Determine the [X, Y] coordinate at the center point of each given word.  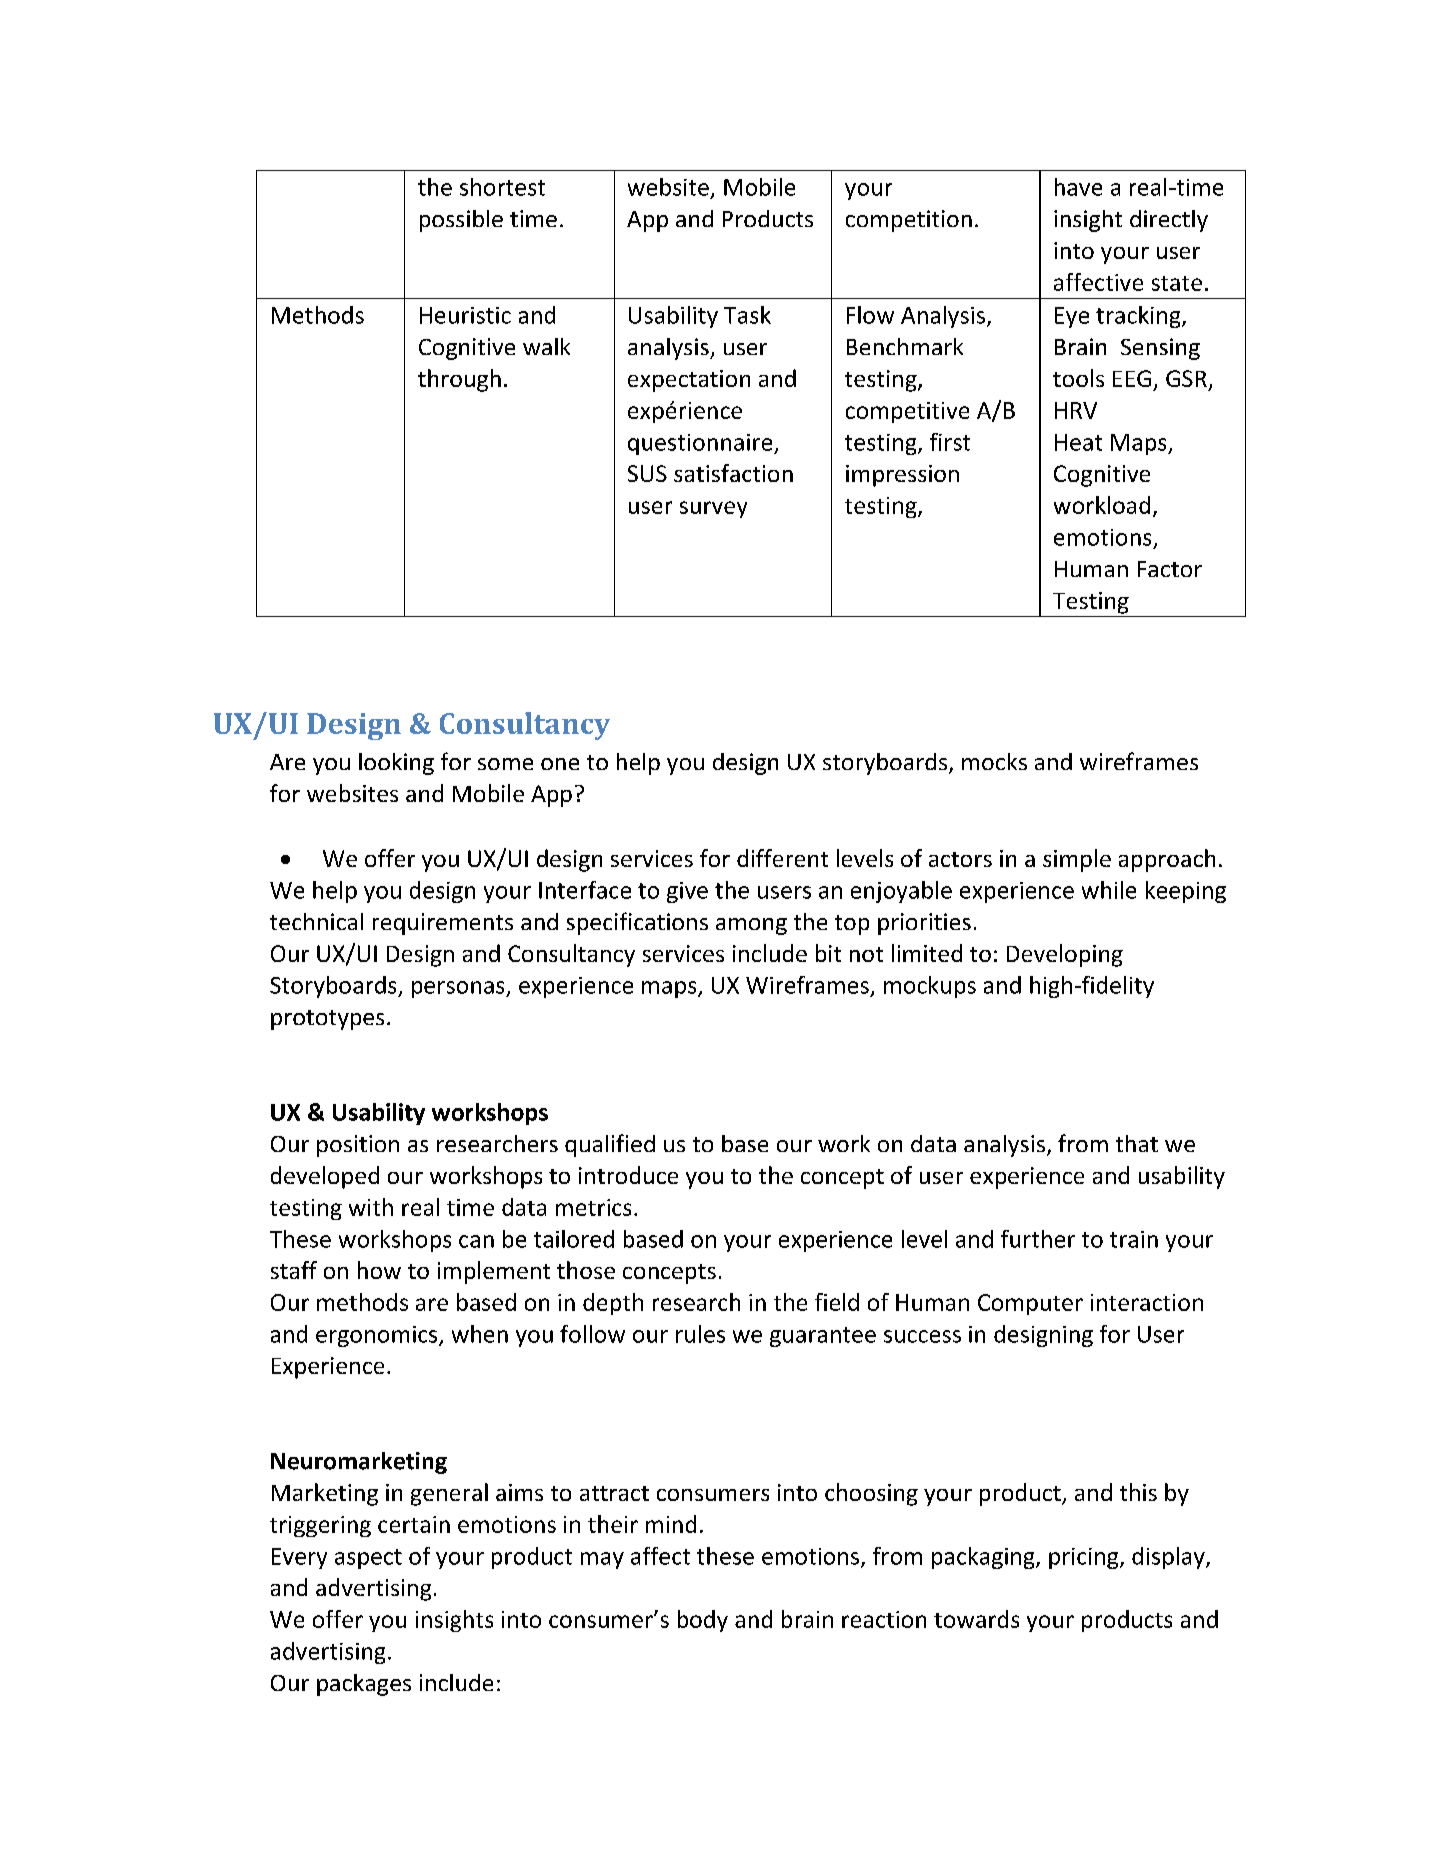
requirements [443, 924]
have [1078, 187]
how [379, 1270]
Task [747, 315]
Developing [1065, 955]
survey [713, 509]
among [751, 926]
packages [364, 1685]
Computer [1030, 1304]
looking [396, 764]
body [703, 1621]
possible [461, 221]
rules [700, 1334]
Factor [1170, 569]
